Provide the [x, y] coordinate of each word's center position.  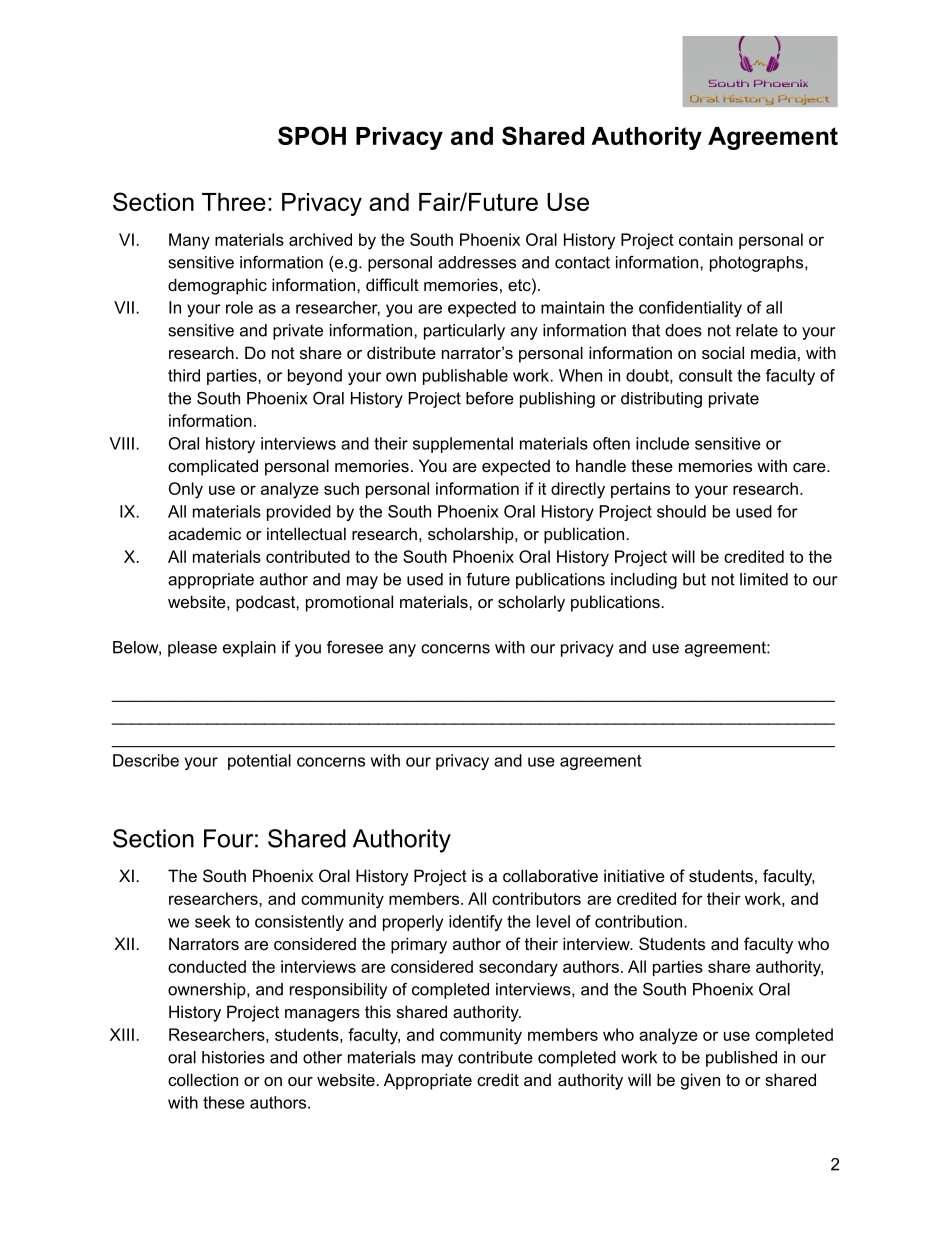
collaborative [550, 875]
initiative [634, 875]
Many [189, 241]
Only [186, 490]
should [681, 511]
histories [233, 1057]
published [741, 1059]
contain [706, 239]
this [378, 1011]
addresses [477, 262]
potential [259, 762]
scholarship [472, 535]
